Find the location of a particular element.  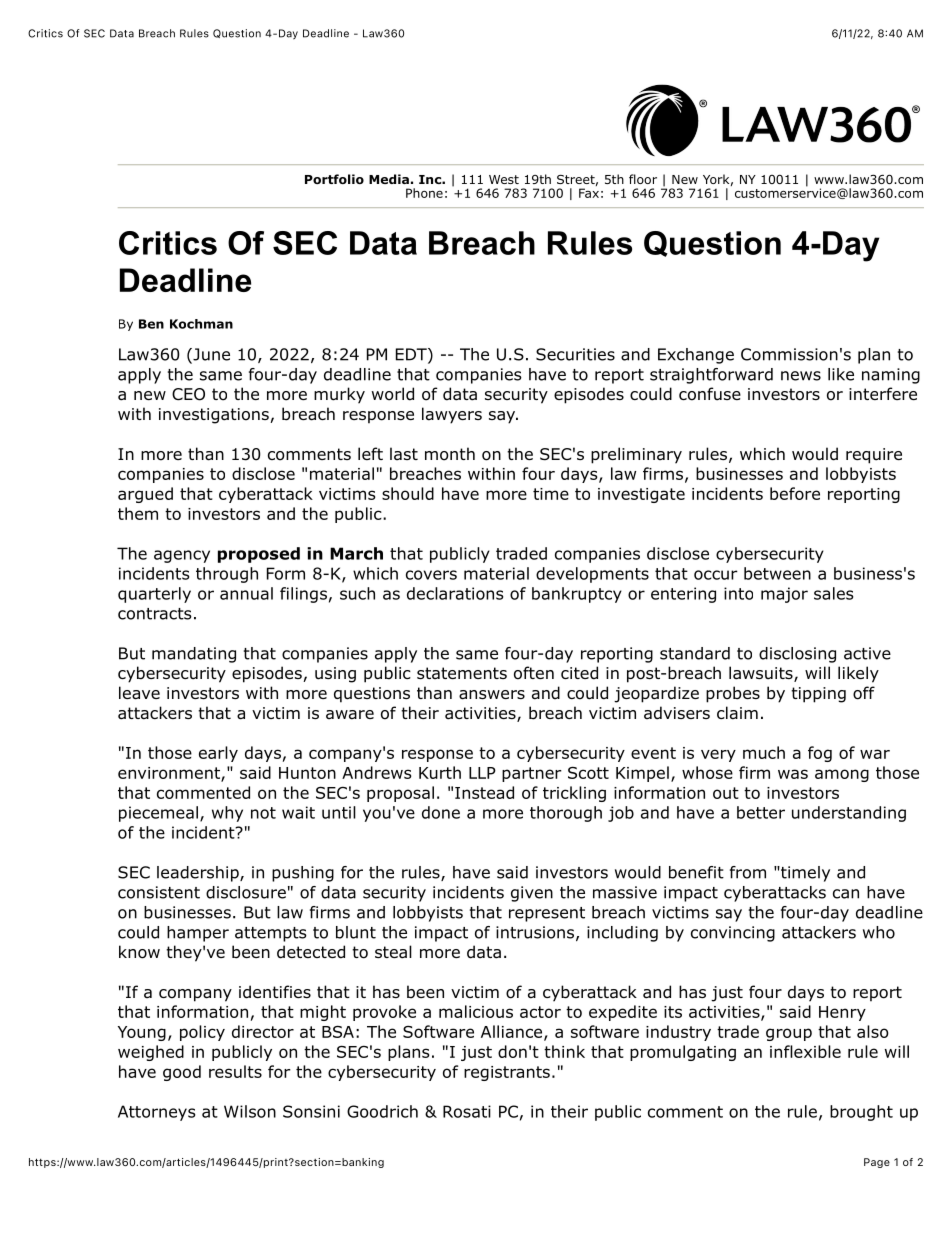

disclosure is located at coordinates (246, 892).
